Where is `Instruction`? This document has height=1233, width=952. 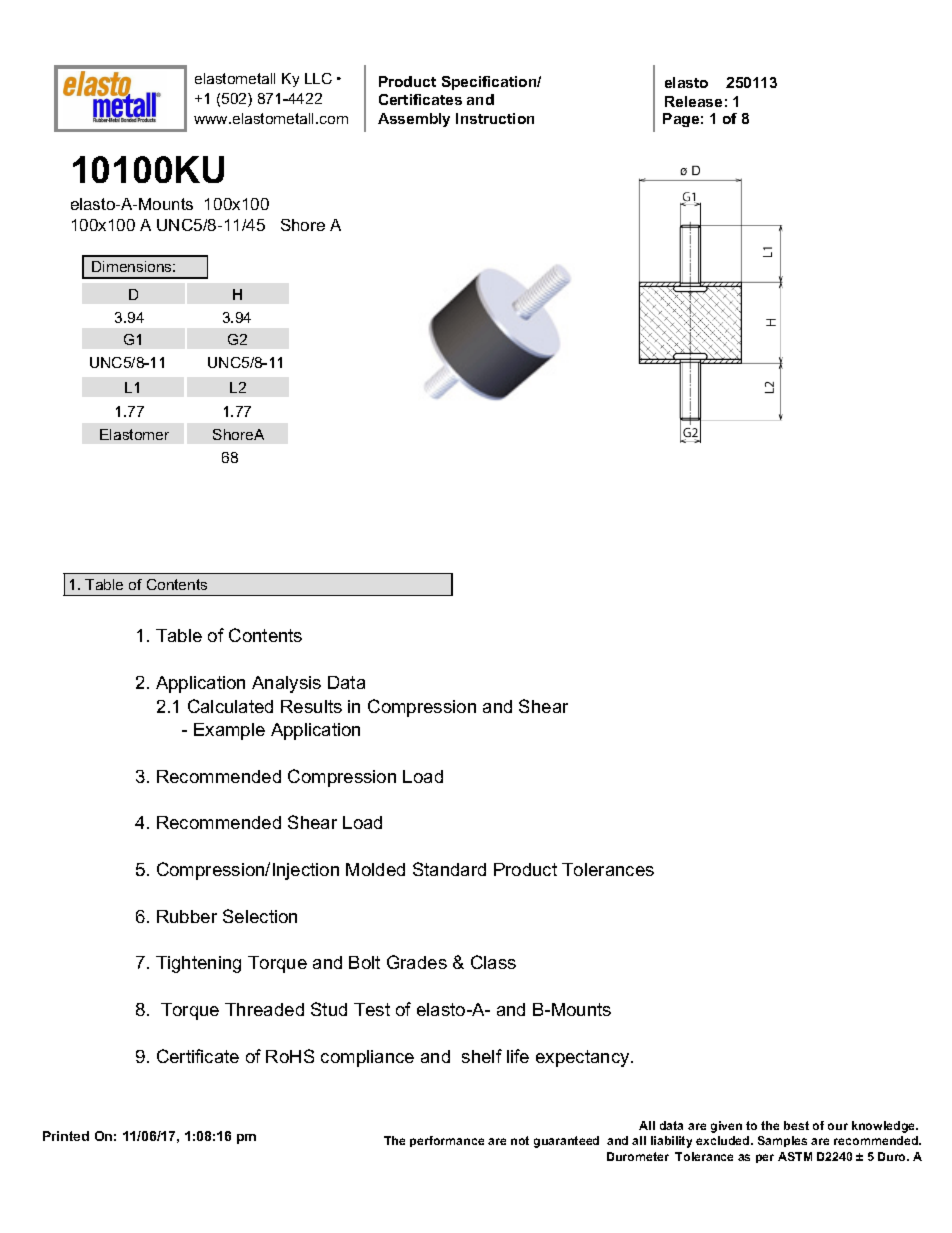 Instruction is located at coordinates (495, 118).
